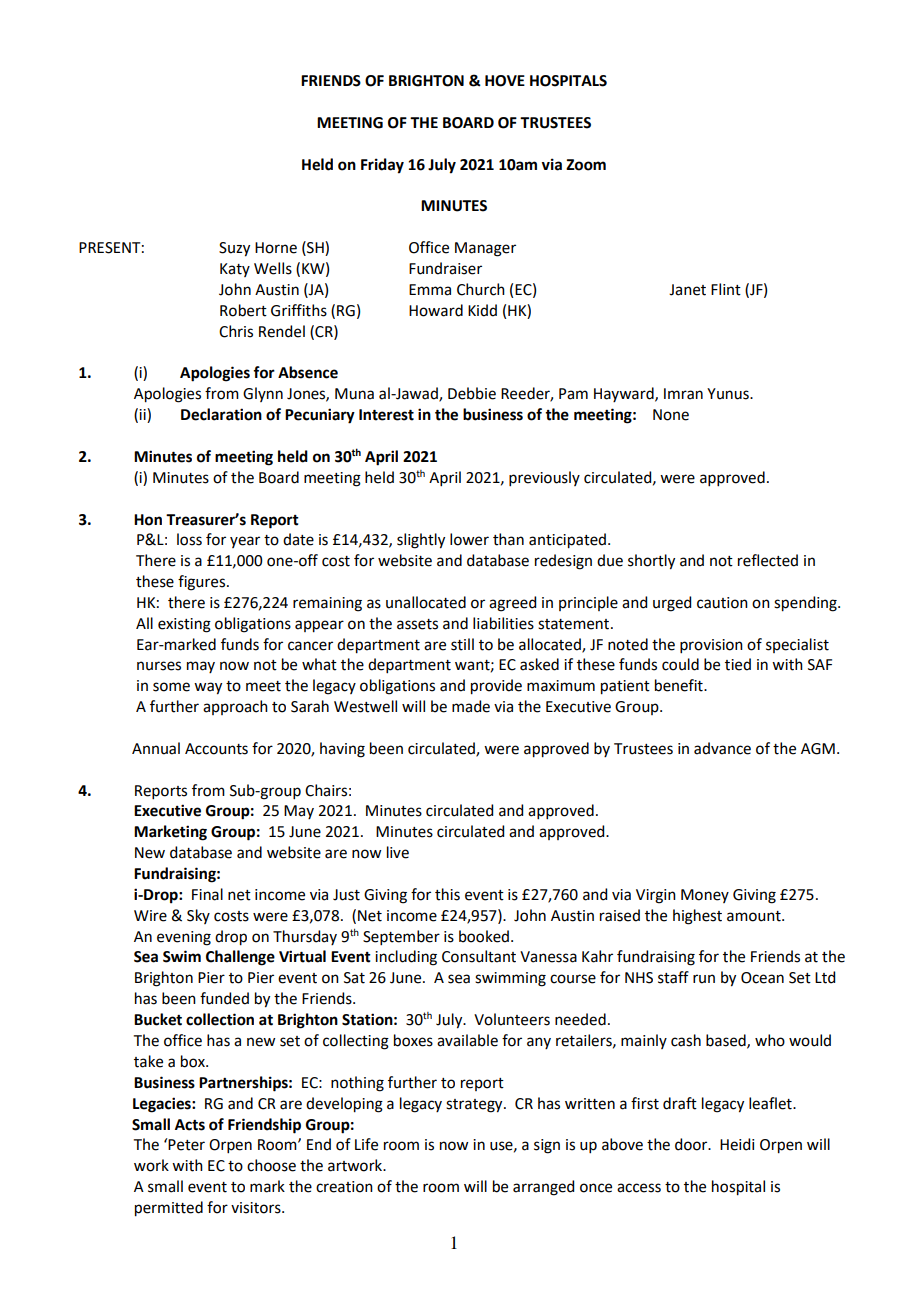 This page has height=1308, width=924. Describe the element at coordinates (484, 936) in the page. I see `booked` at that location.
